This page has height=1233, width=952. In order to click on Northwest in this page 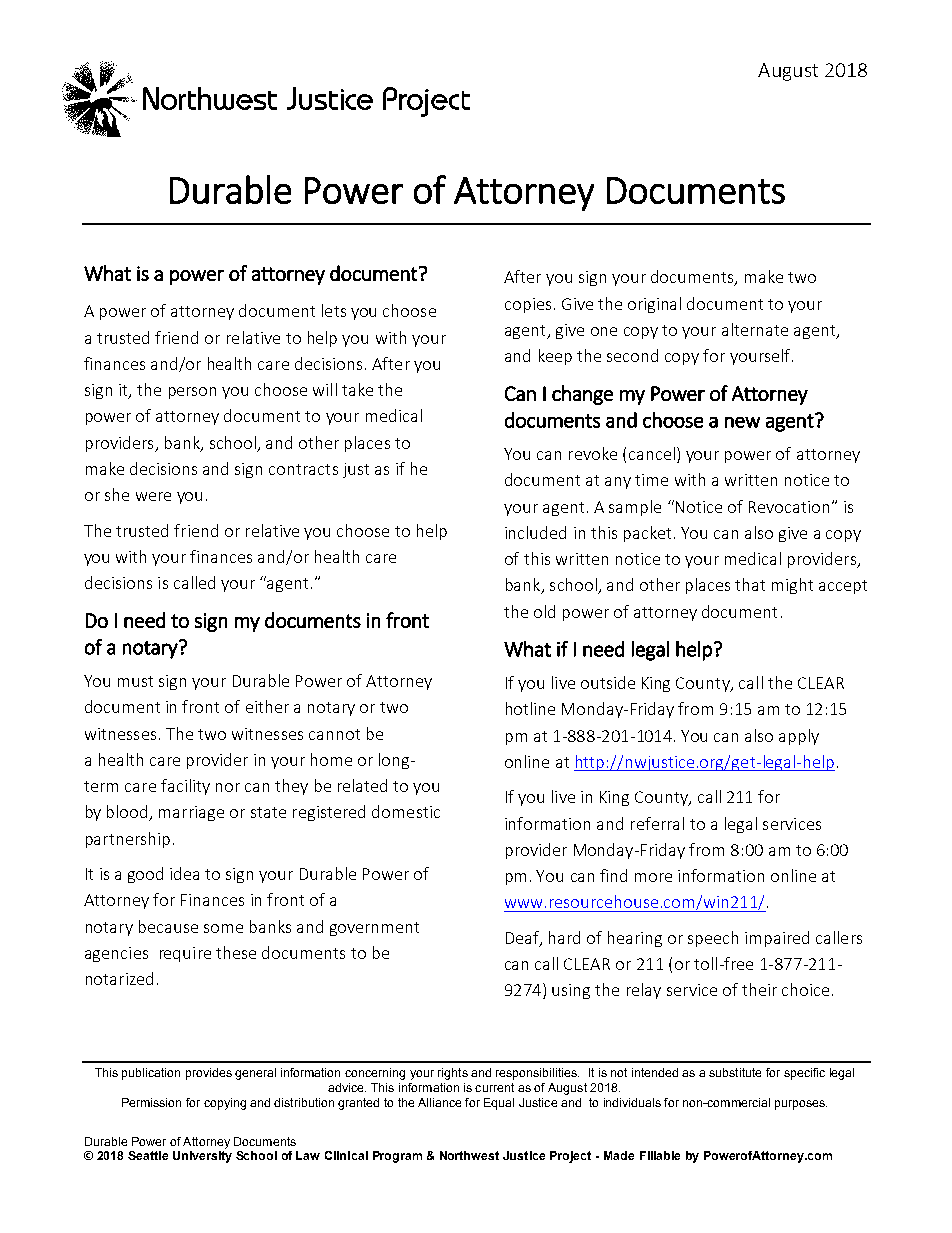, I will do `click(469, 1155)`.
